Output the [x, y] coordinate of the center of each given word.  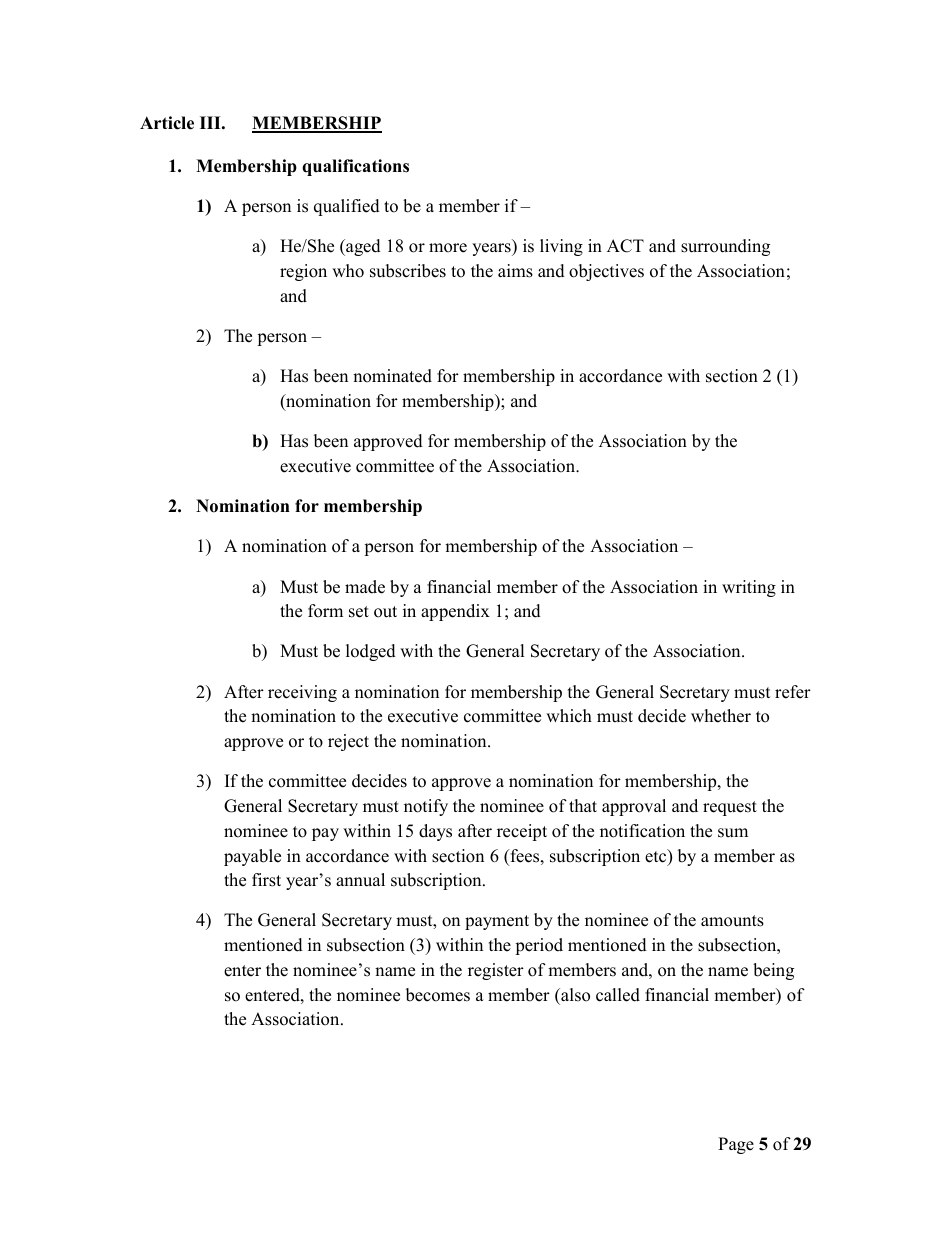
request [730, 808]
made [365, 587]
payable [252, 857]
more [448, 248]
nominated [392, 376]
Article [167, 123]
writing [749, 588]
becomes [438, 995]
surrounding [725, 247]
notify [426, 807]
